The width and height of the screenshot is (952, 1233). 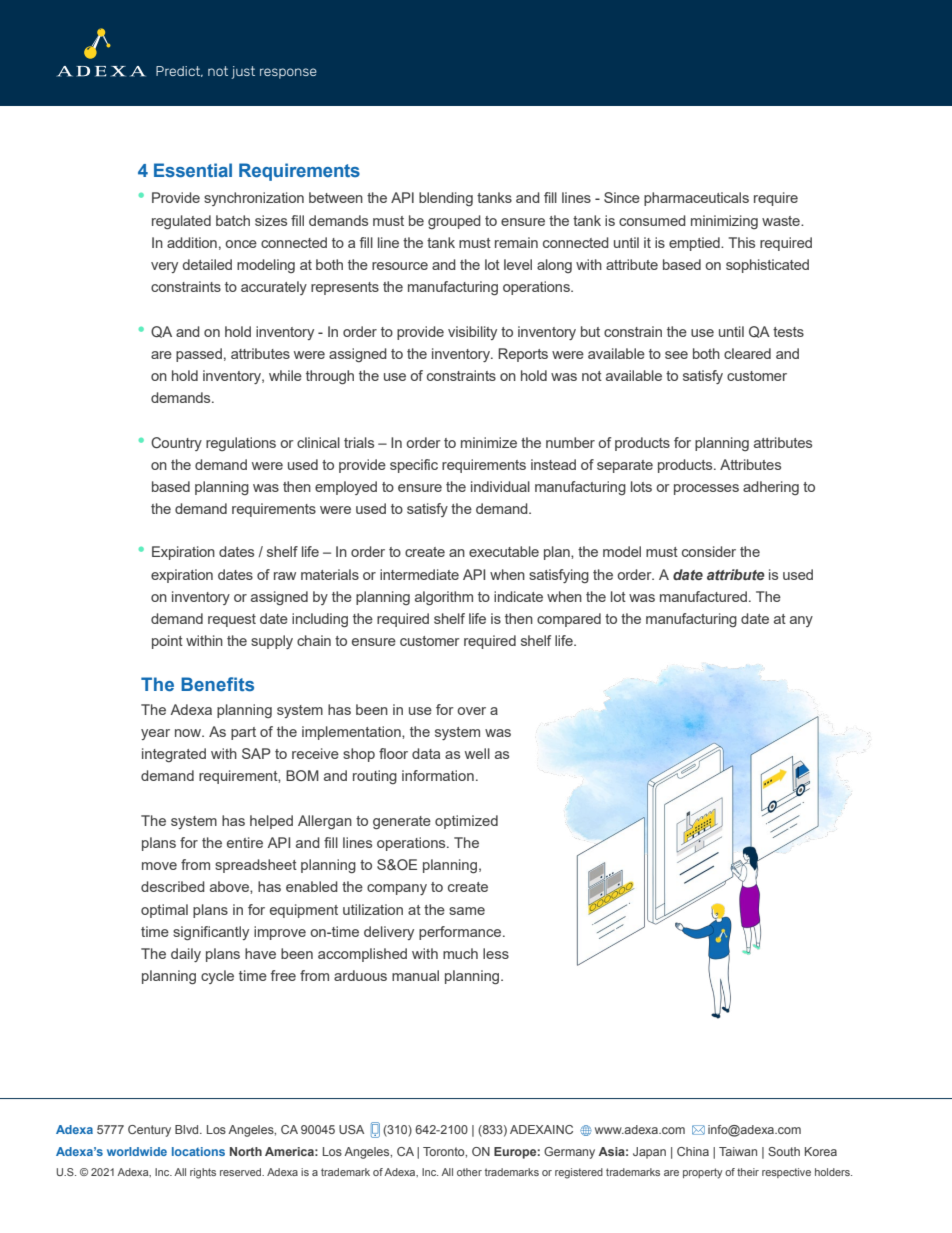 What do you see at coordinates (696, 199) in the screenshot?
I see `pharmaceuticals` at bounding box center [696, 199].
